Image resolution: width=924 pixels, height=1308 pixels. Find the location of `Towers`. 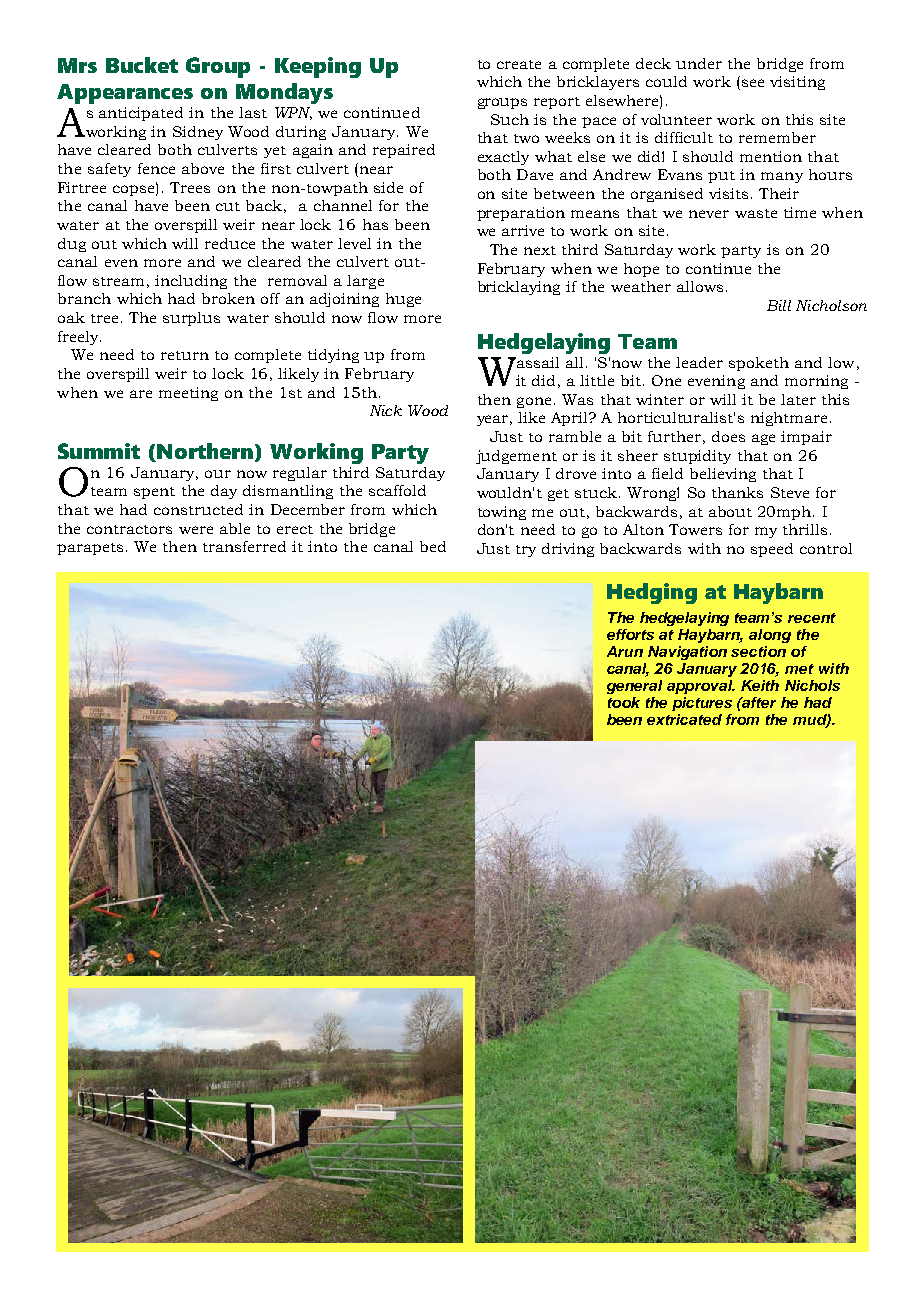

Towers is located at coordinates (695, 529).
